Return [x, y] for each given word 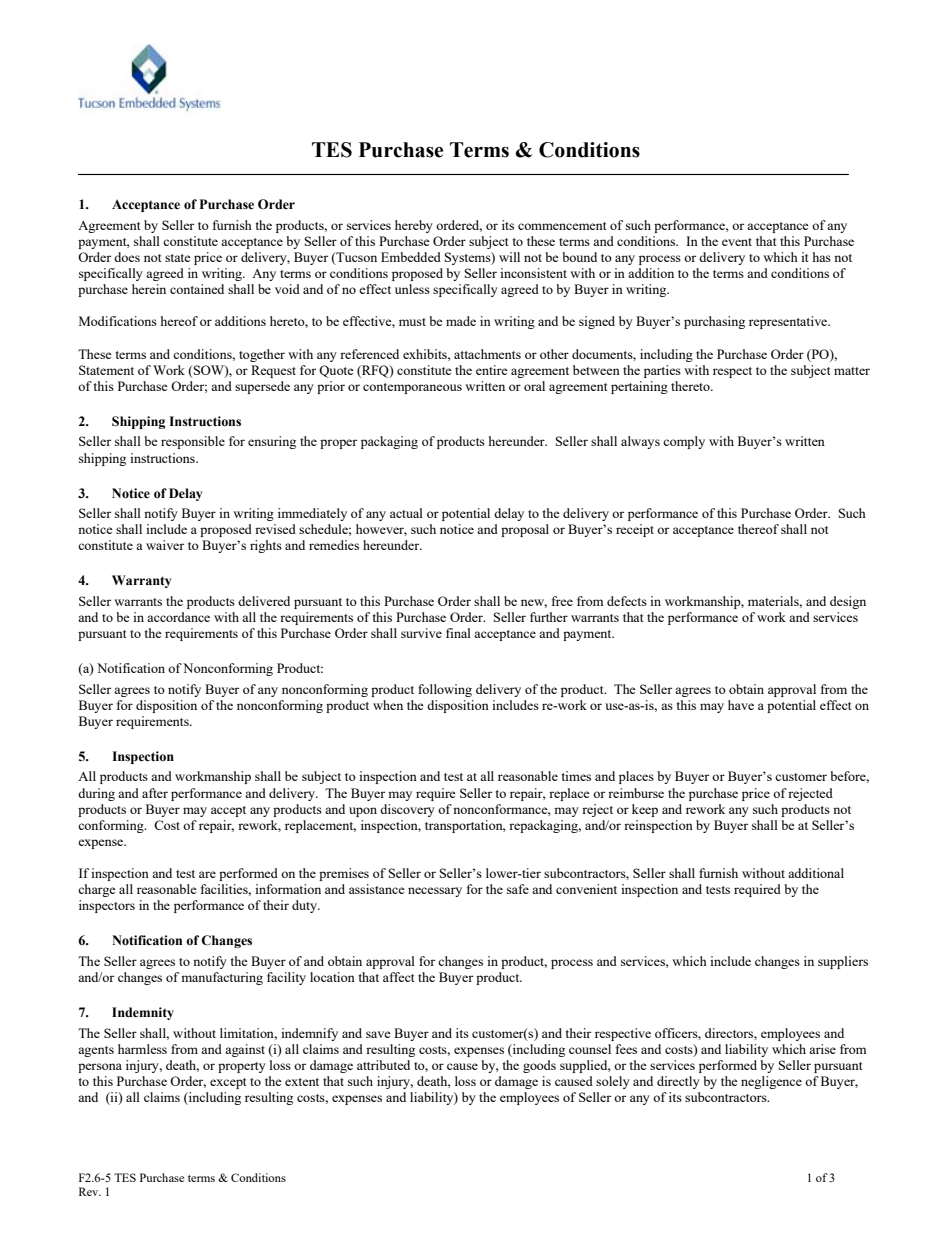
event [737, 242]
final [458, 633]
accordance [178, 617]
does [127, 257]
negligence [771, 1082]
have [741, 705]
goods [539, 1066]
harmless [142, 1049]
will [509, 257]
